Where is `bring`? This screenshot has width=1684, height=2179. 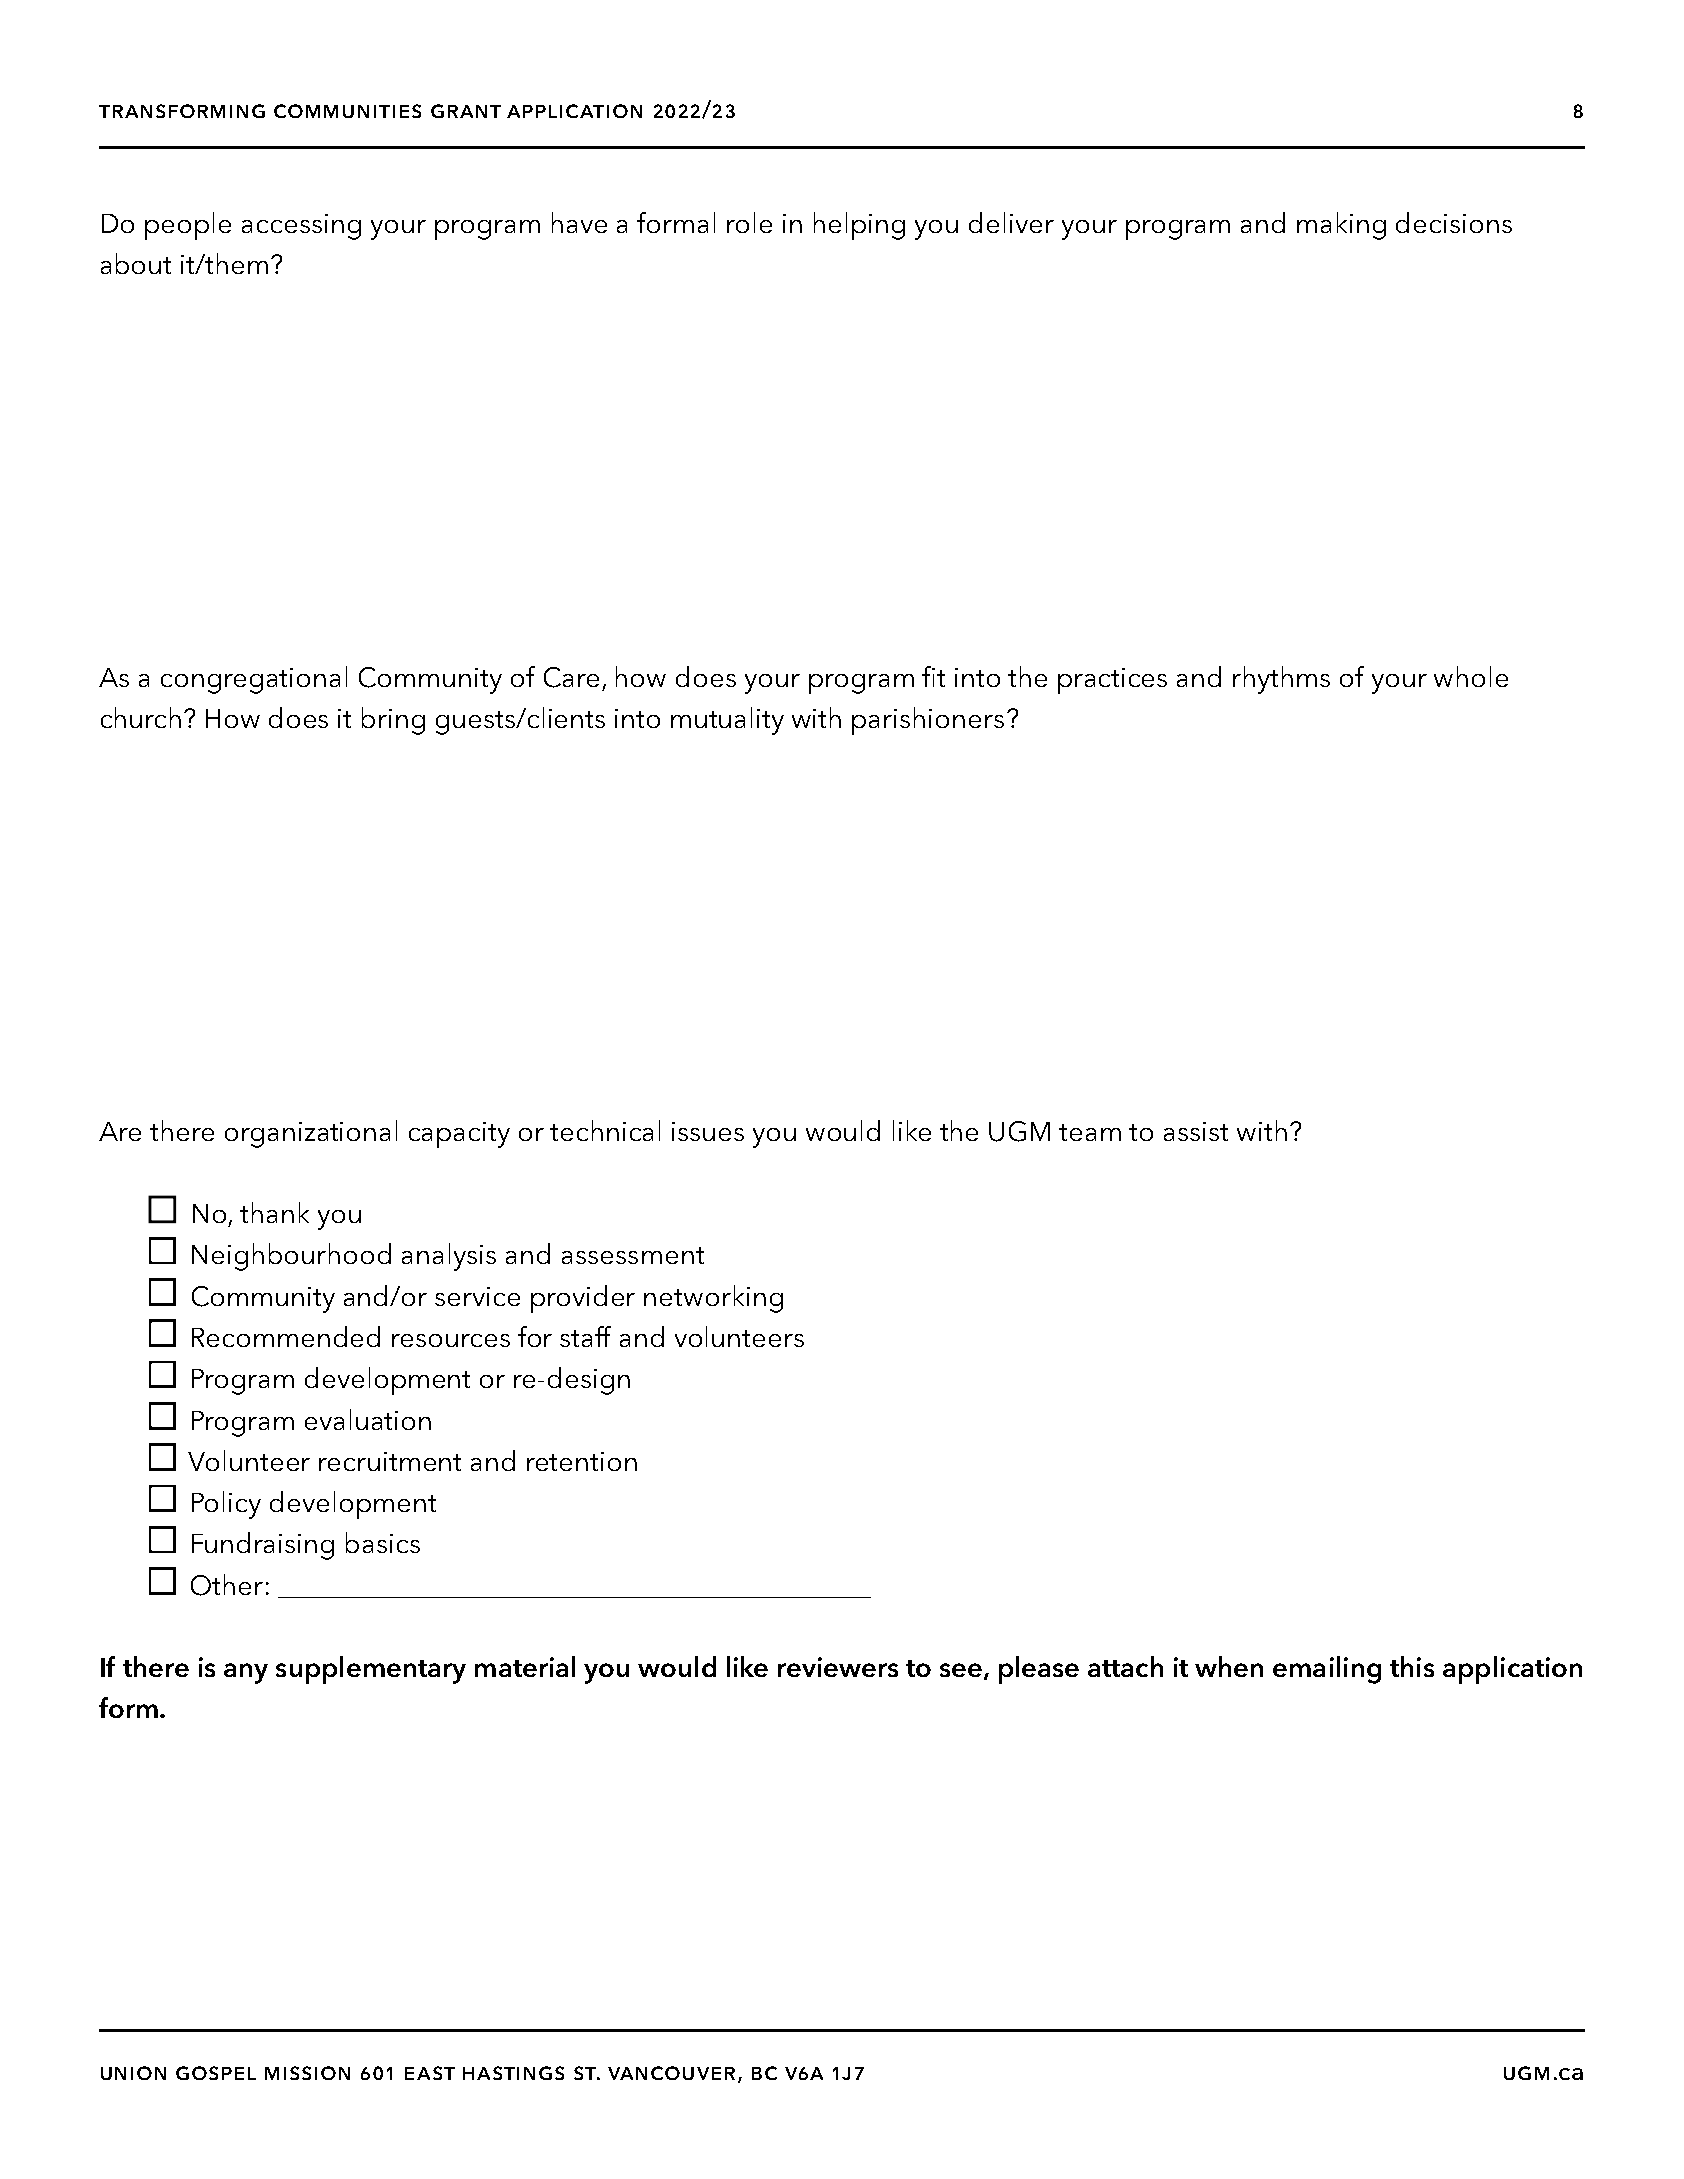
bring is located at coordinates (393, 721).
